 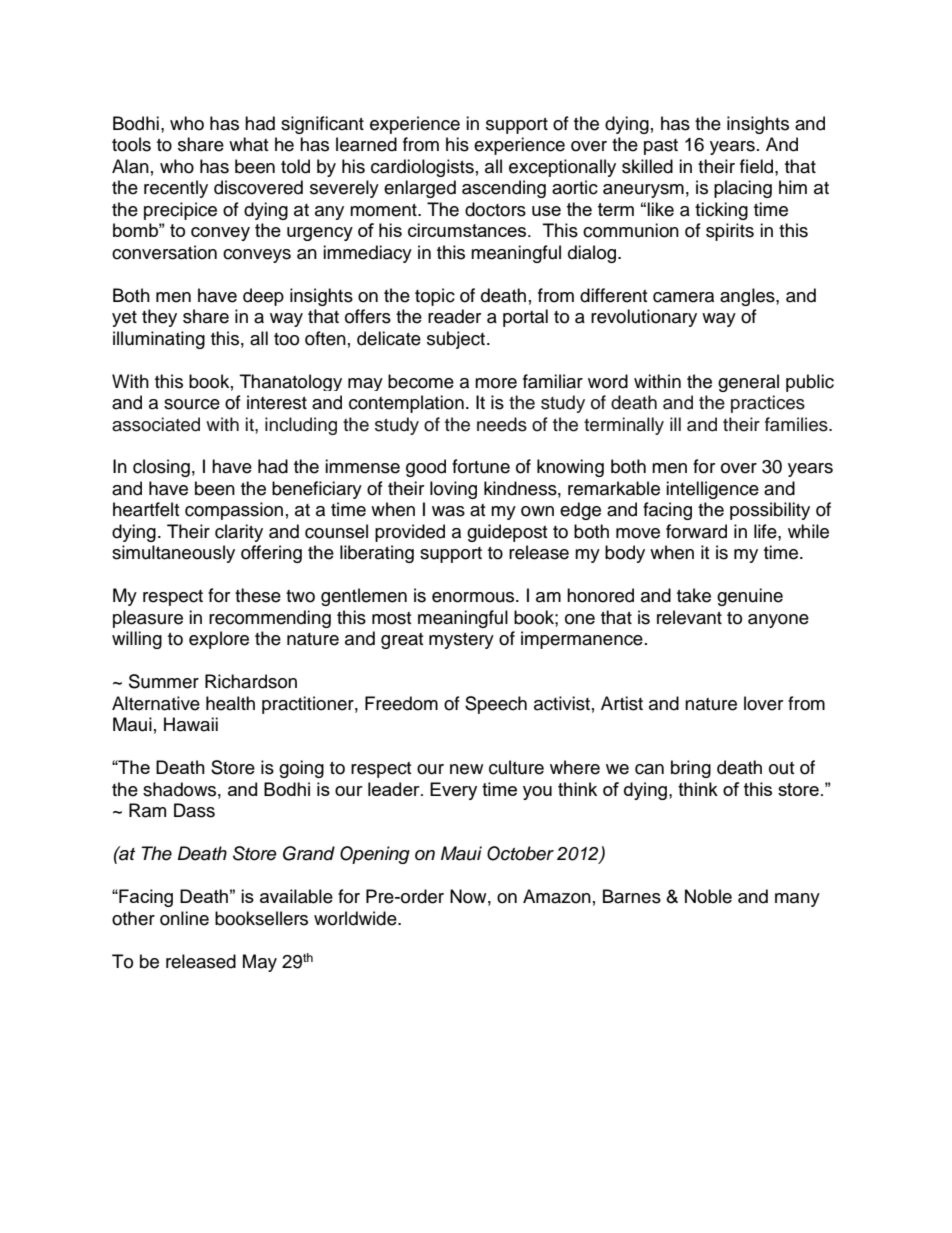 I want to click on was, so click(x=448, y=511).
